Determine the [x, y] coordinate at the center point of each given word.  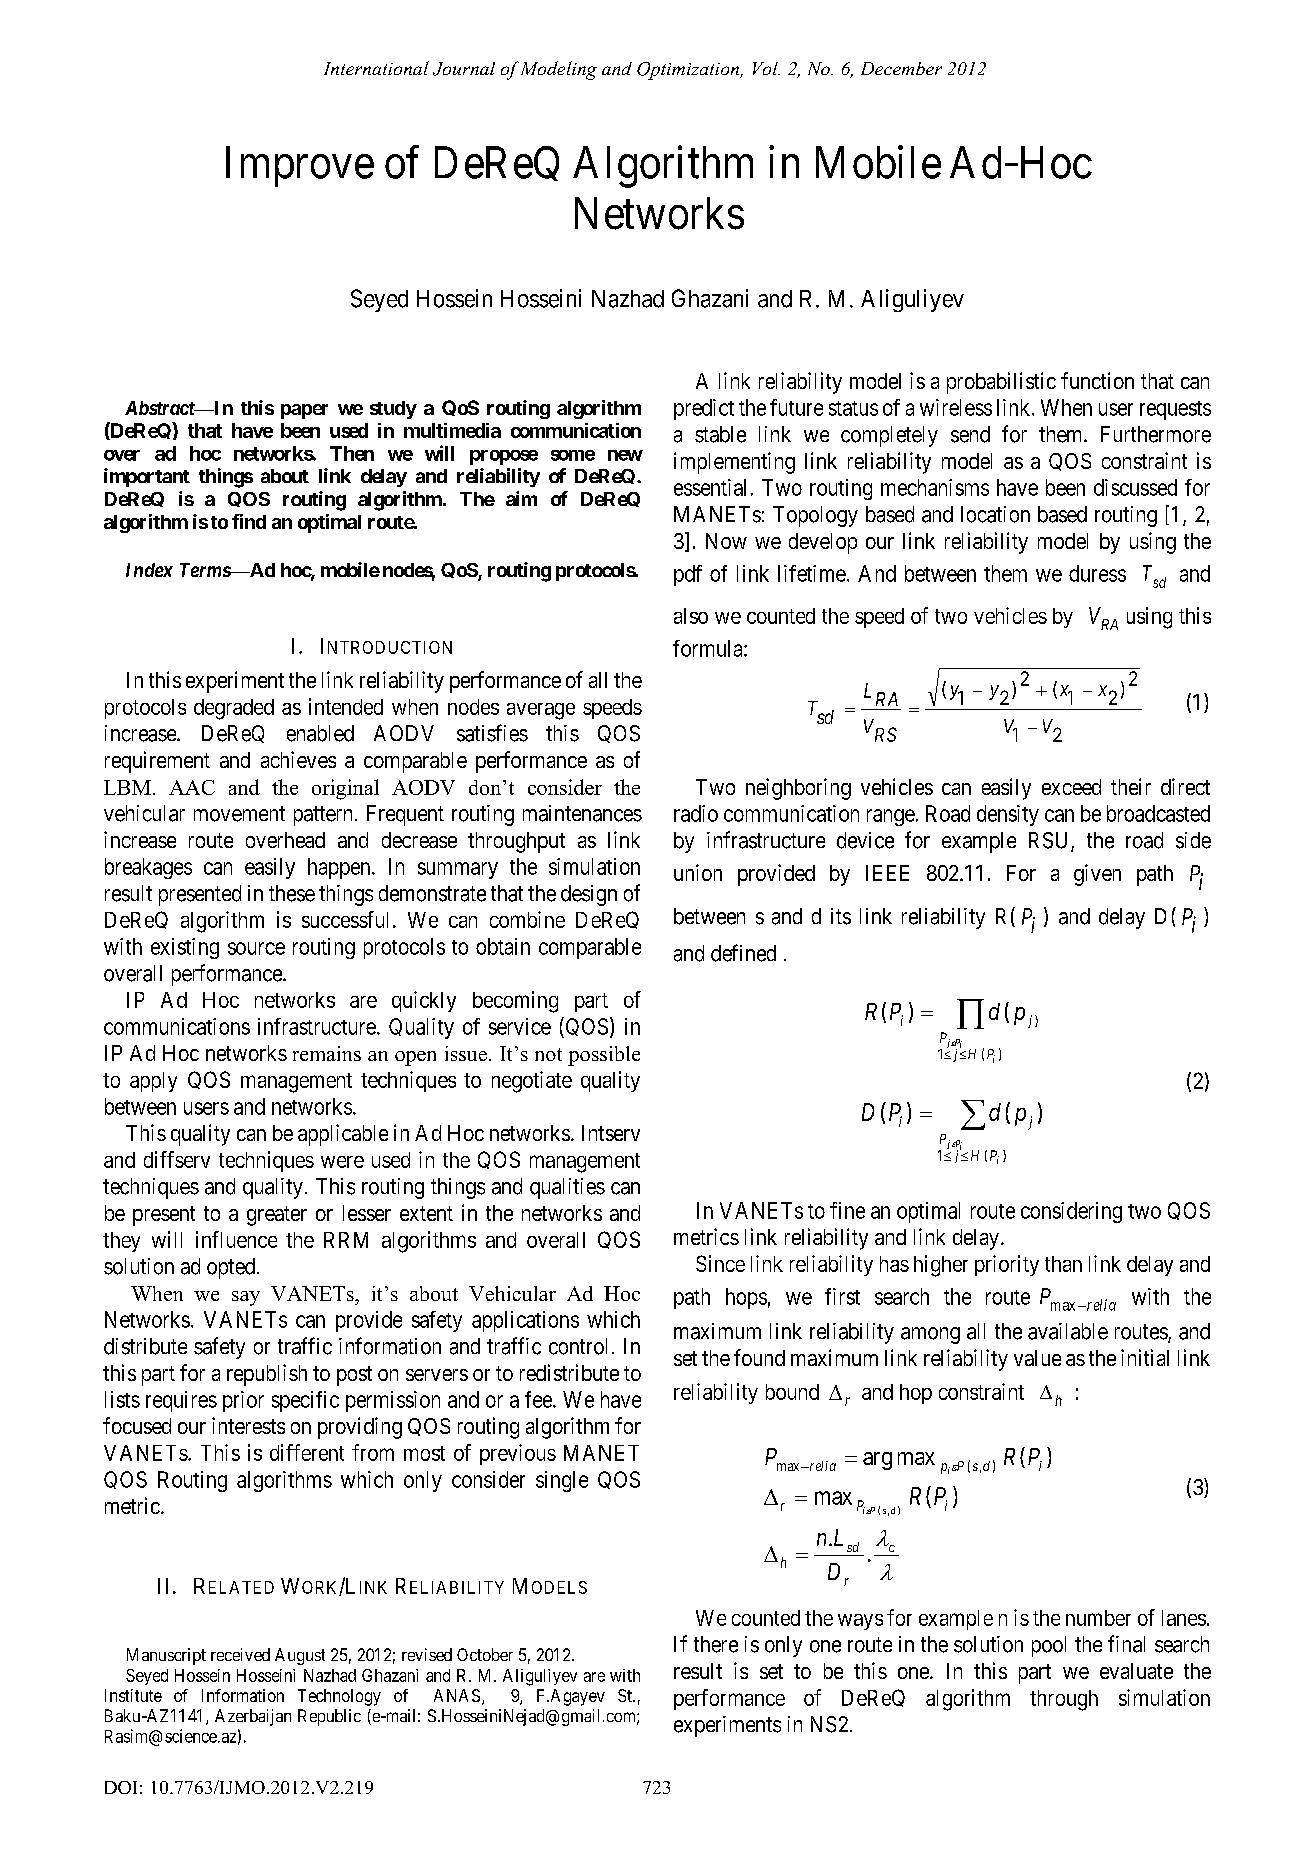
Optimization [689, 71]
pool [1049, 1646]
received [240, 1654]
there [716, 1644]
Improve [300, 167]
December [901, 68]
